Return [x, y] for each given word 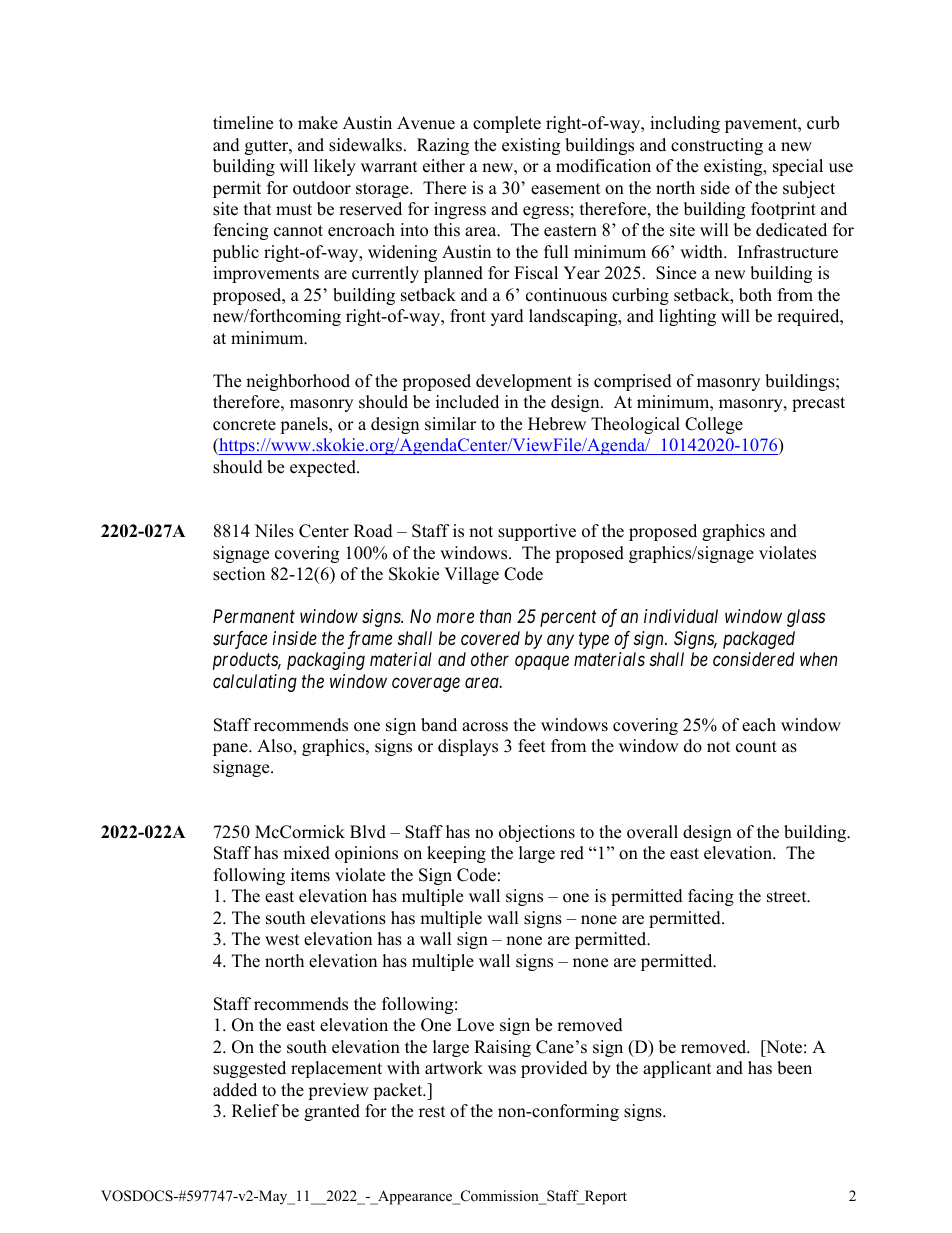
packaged [759, 640]
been [794, 1068]
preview [338, 1091]
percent [568, 619]
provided [554, 1069]
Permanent [254, 616]
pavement [762, 125]
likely [335, 167]
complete [507, 124]
